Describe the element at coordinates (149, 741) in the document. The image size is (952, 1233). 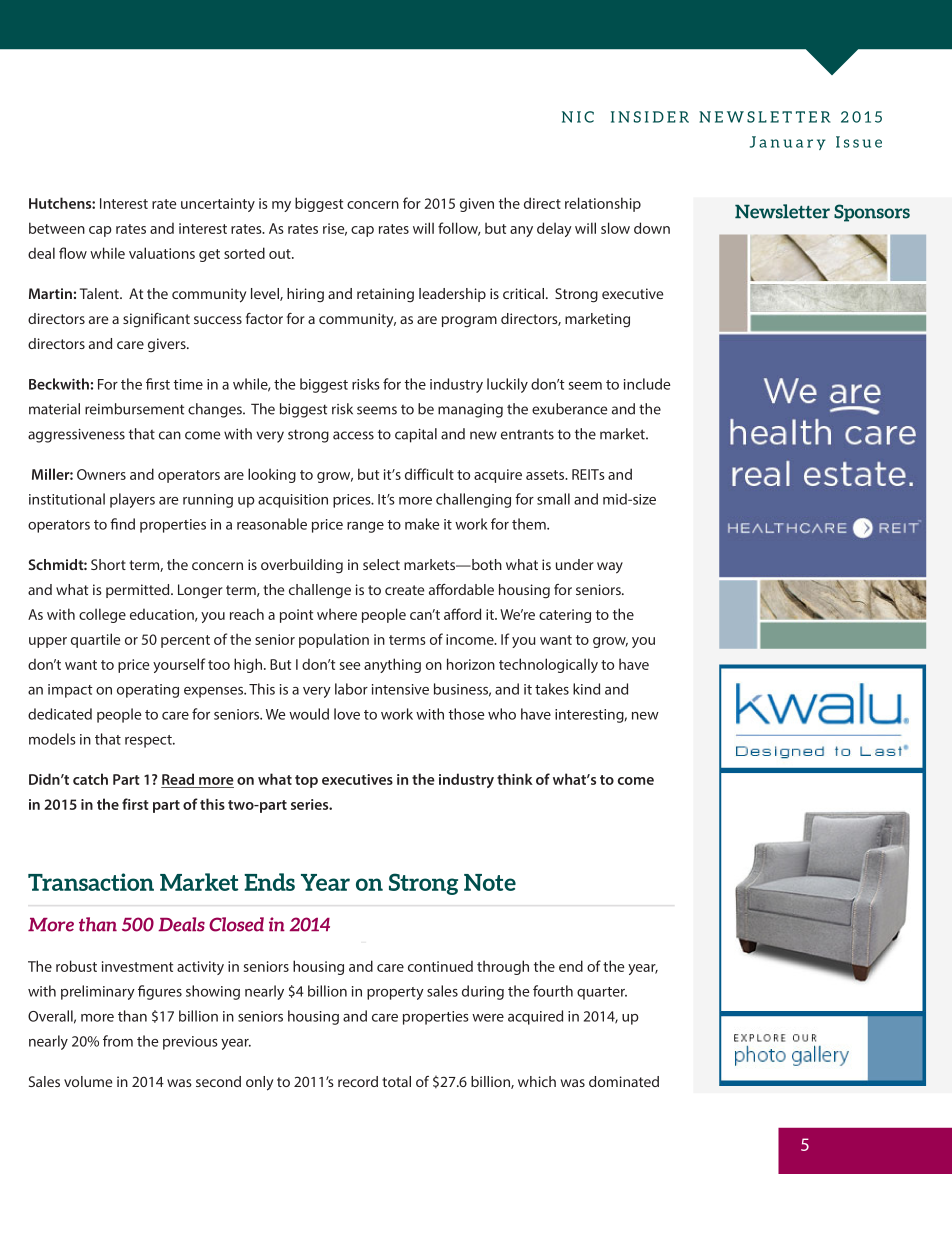
I see `respect` at that location.
